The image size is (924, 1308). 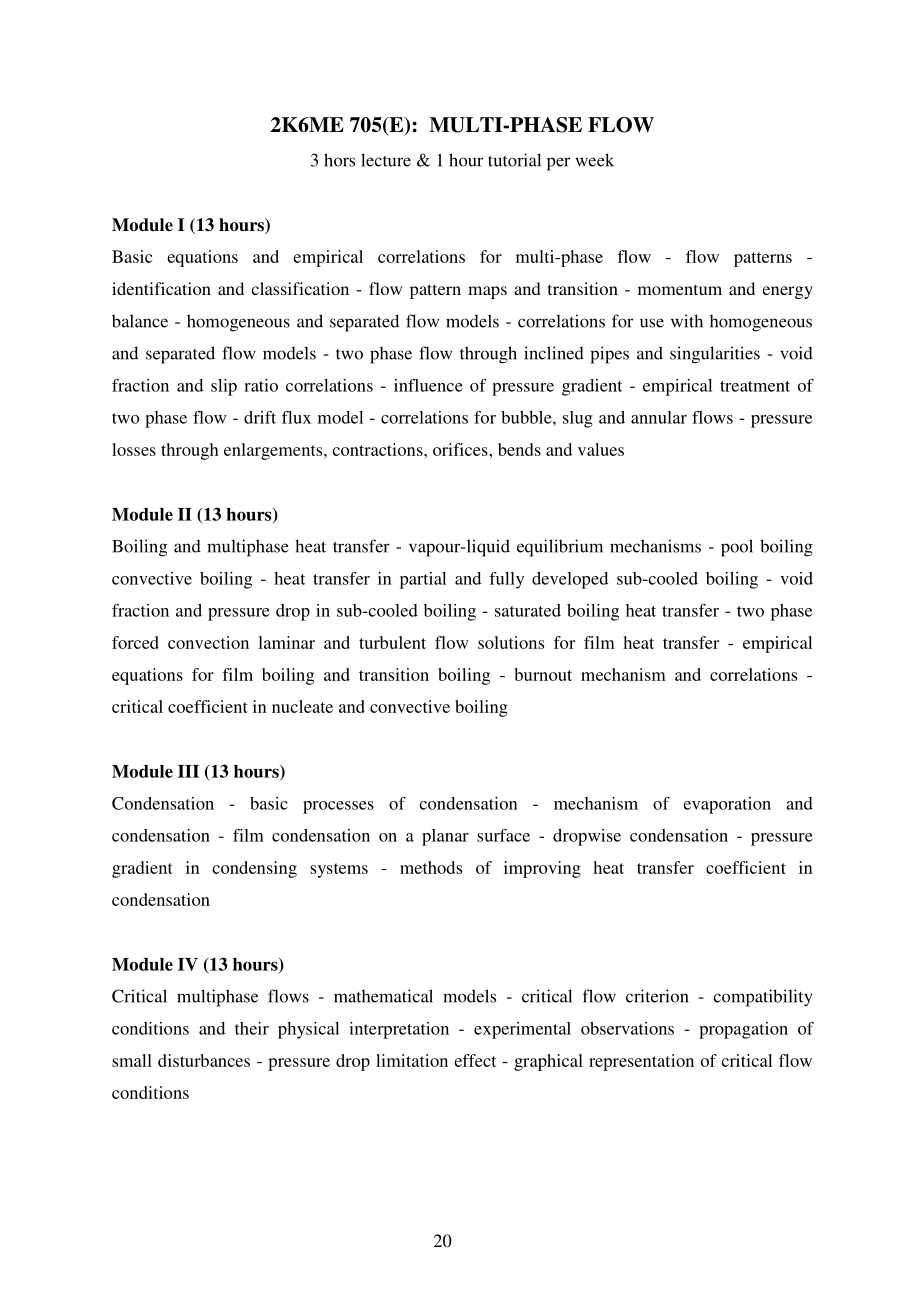 I want to click on losses, so click(x=134, y=449).
